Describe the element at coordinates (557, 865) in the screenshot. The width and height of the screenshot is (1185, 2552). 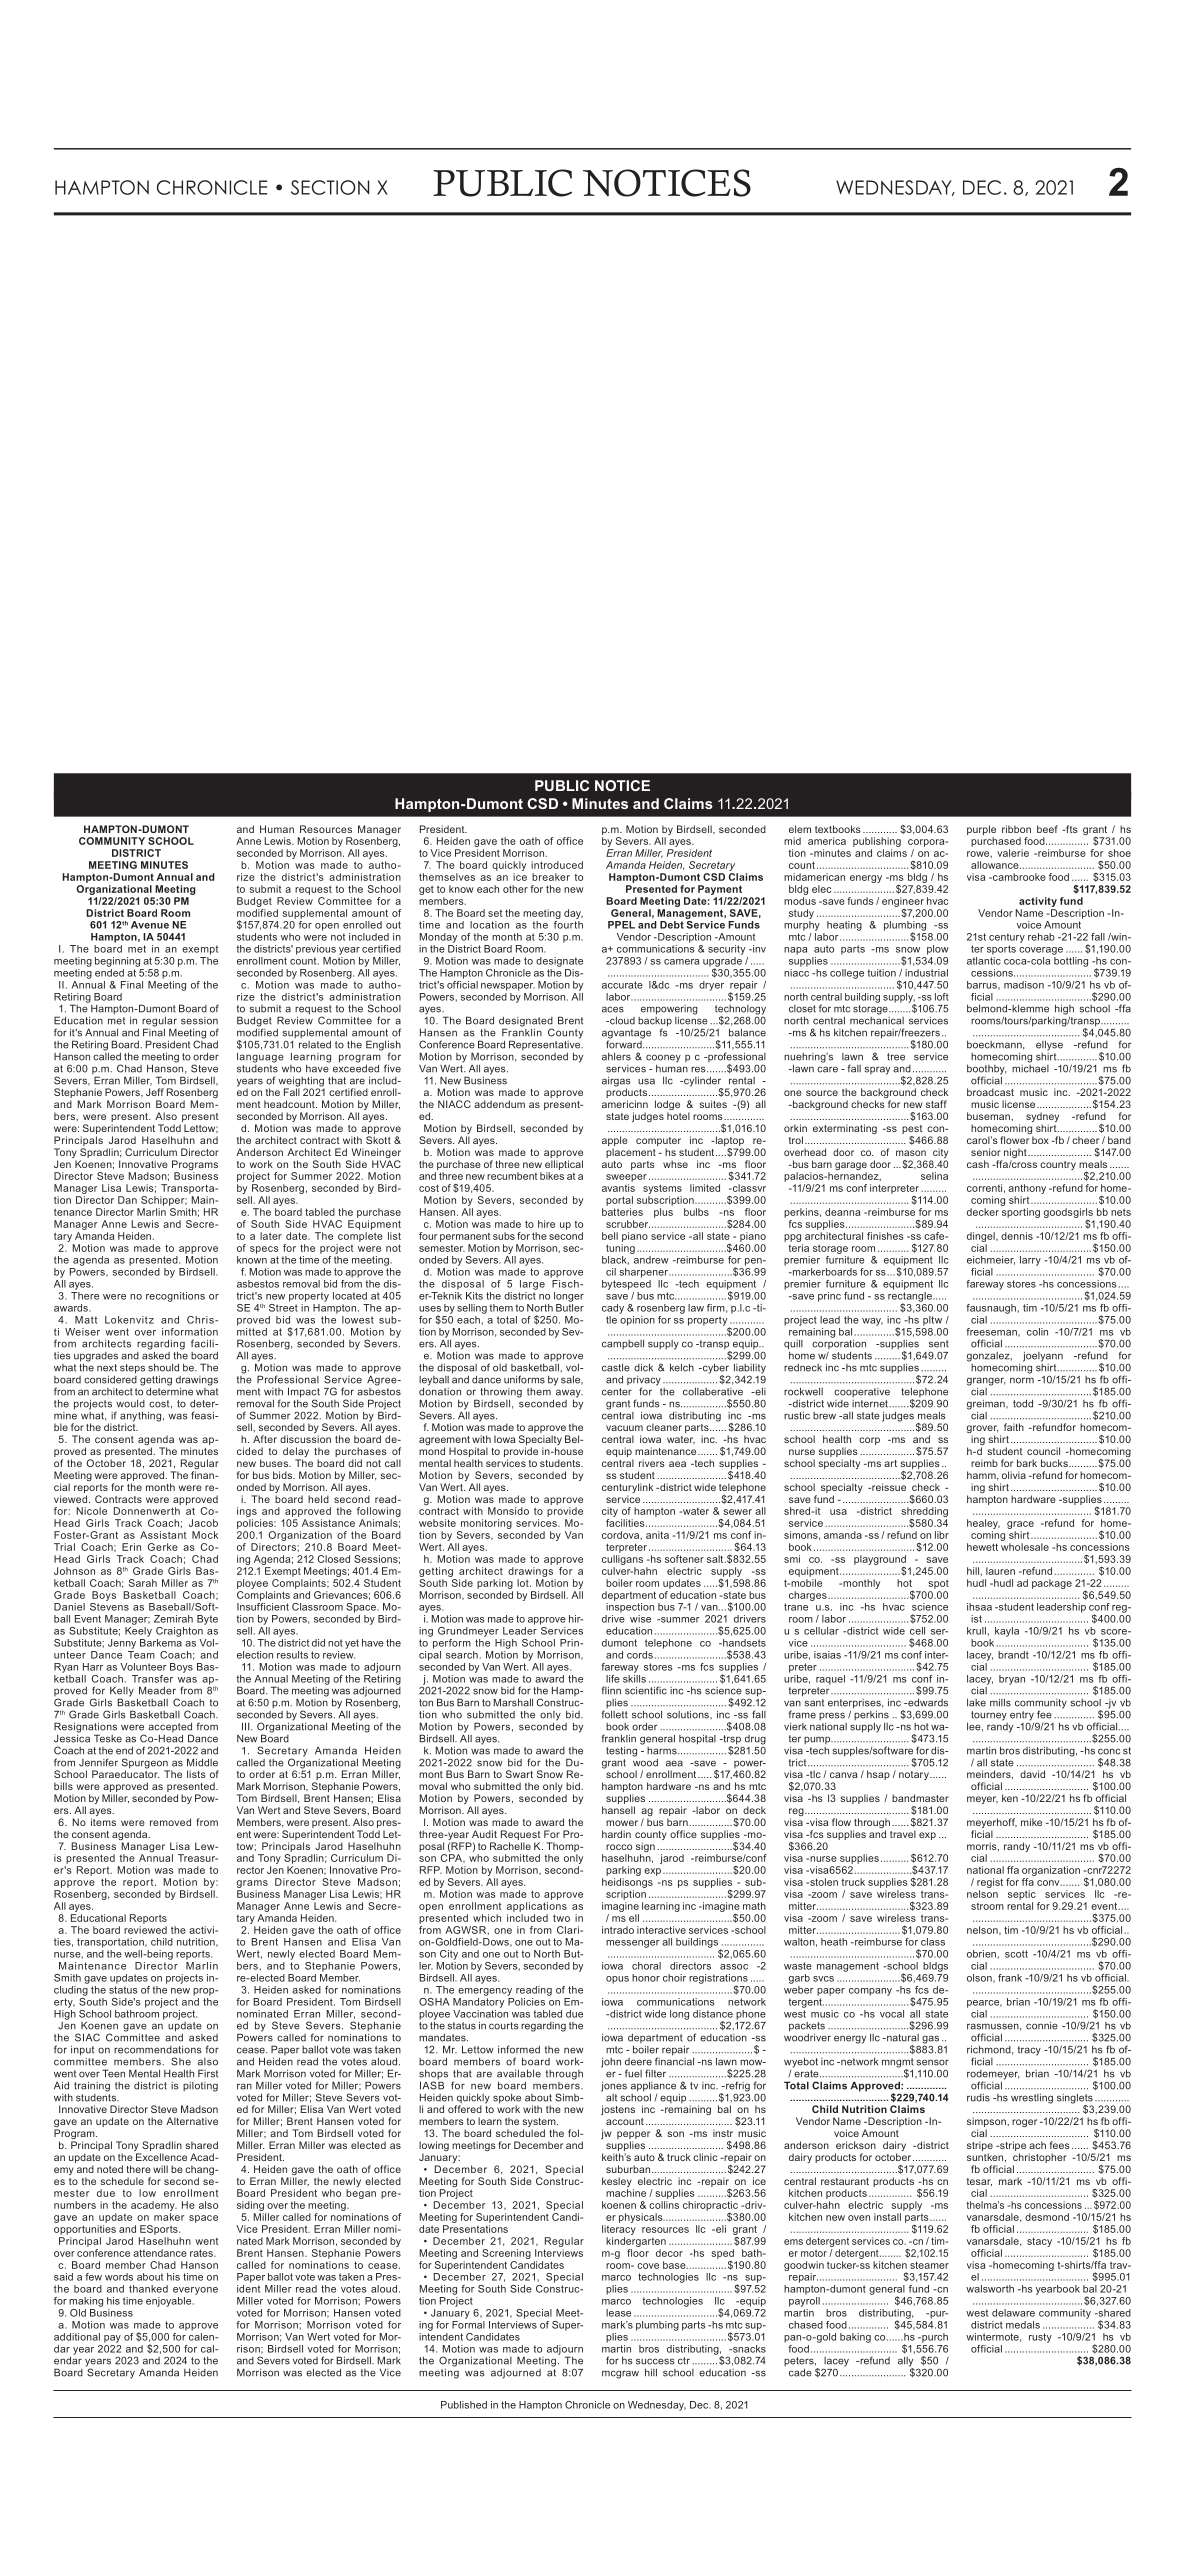
I see `introduced` at that location.
